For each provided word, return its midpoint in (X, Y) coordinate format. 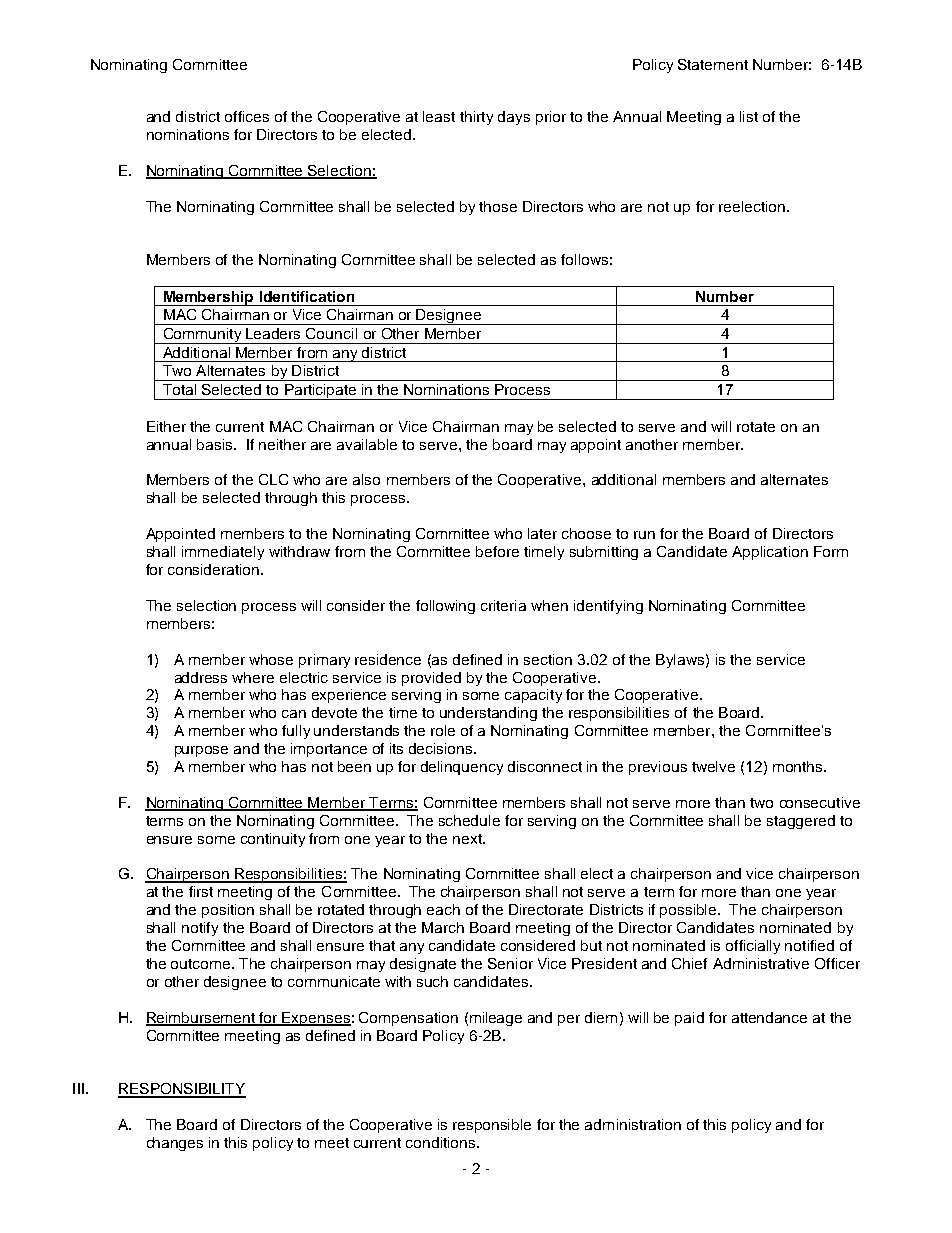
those (498, 206)
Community (202, 336)
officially (753, 947)
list (749, 116)
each (443, 909)
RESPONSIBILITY (182, 1090)
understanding (488, 714)
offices (247, 116)
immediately (223, 553)
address (201, 677)
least (439, 116)
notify (200, 929)
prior (551, 118)
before (497, 551)
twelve (713, 766)
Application (770, 553)
